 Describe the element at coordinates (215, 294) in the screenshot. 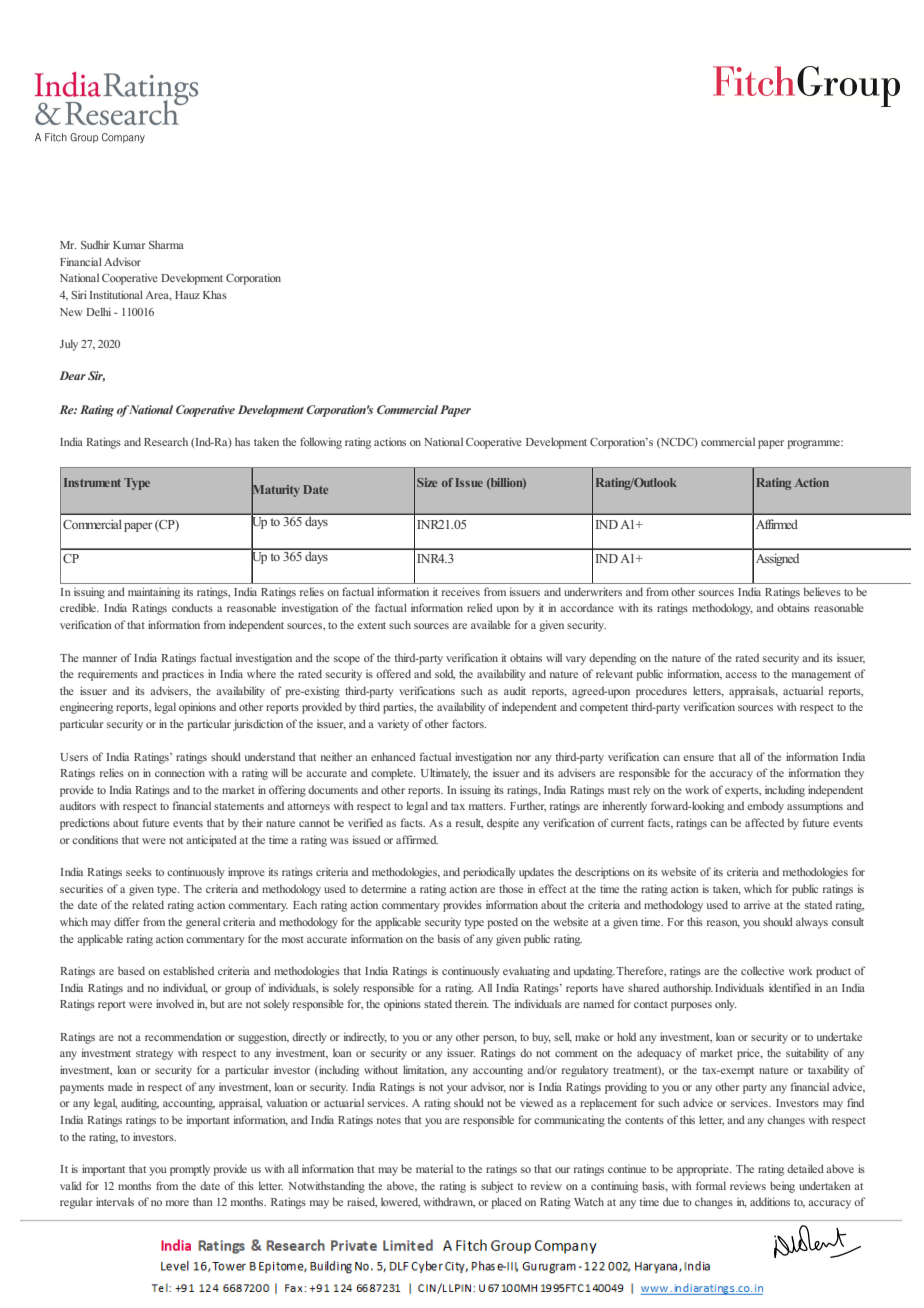

I see `Khas` at that location.
